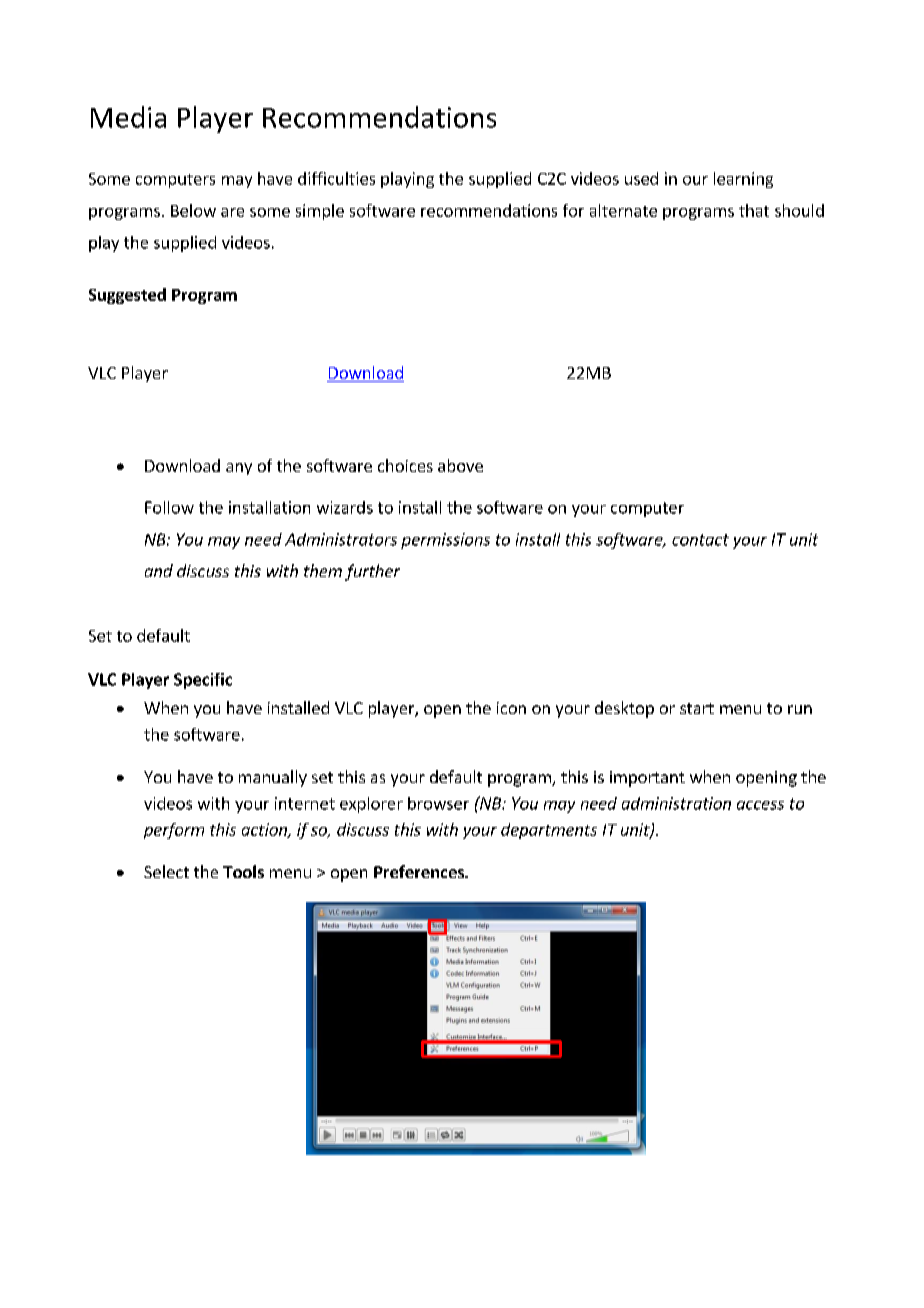  I want to click on difficulties, so click(336, 178).
